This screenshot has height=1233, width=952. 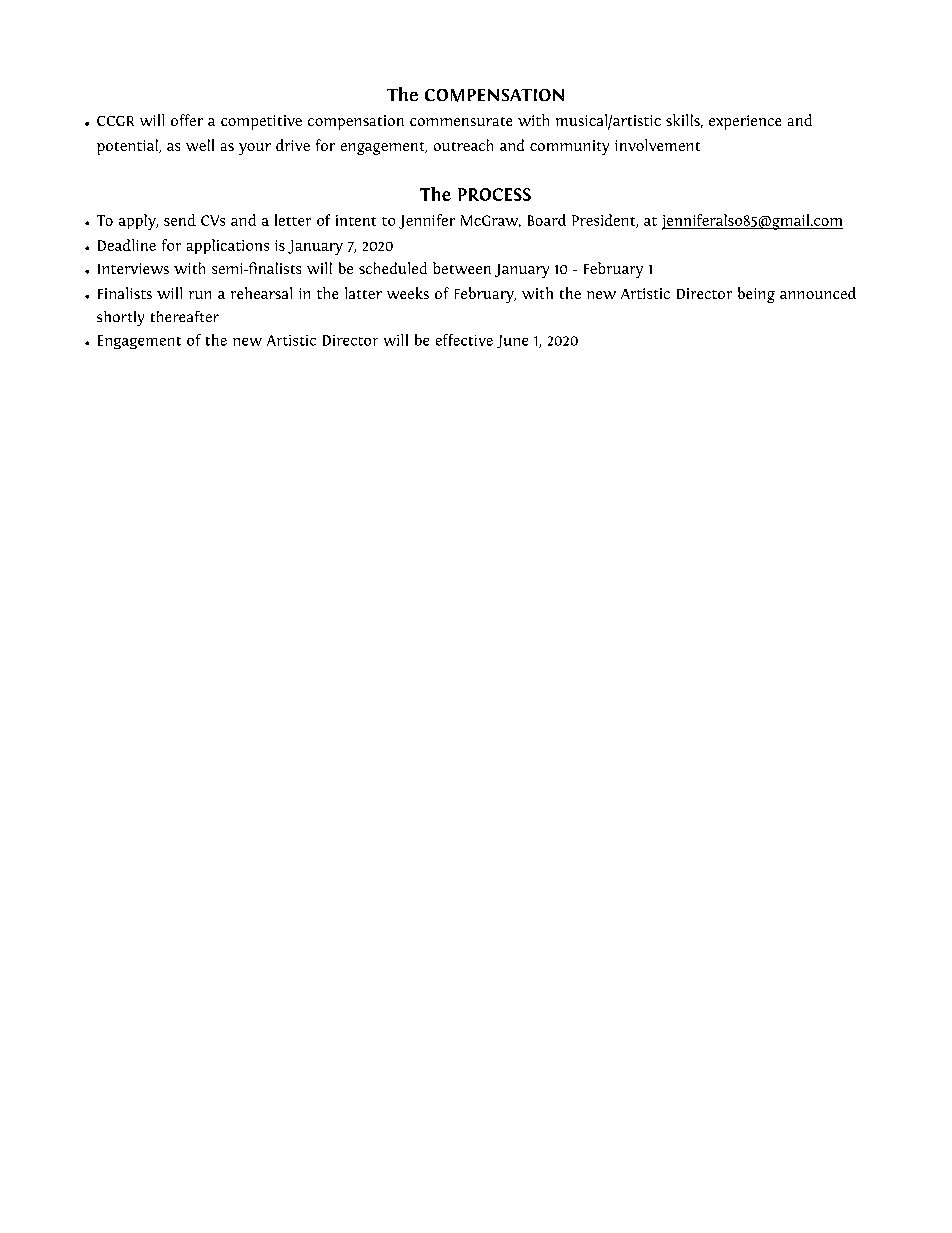 I want to click on send, so click(x=180, y=220).
